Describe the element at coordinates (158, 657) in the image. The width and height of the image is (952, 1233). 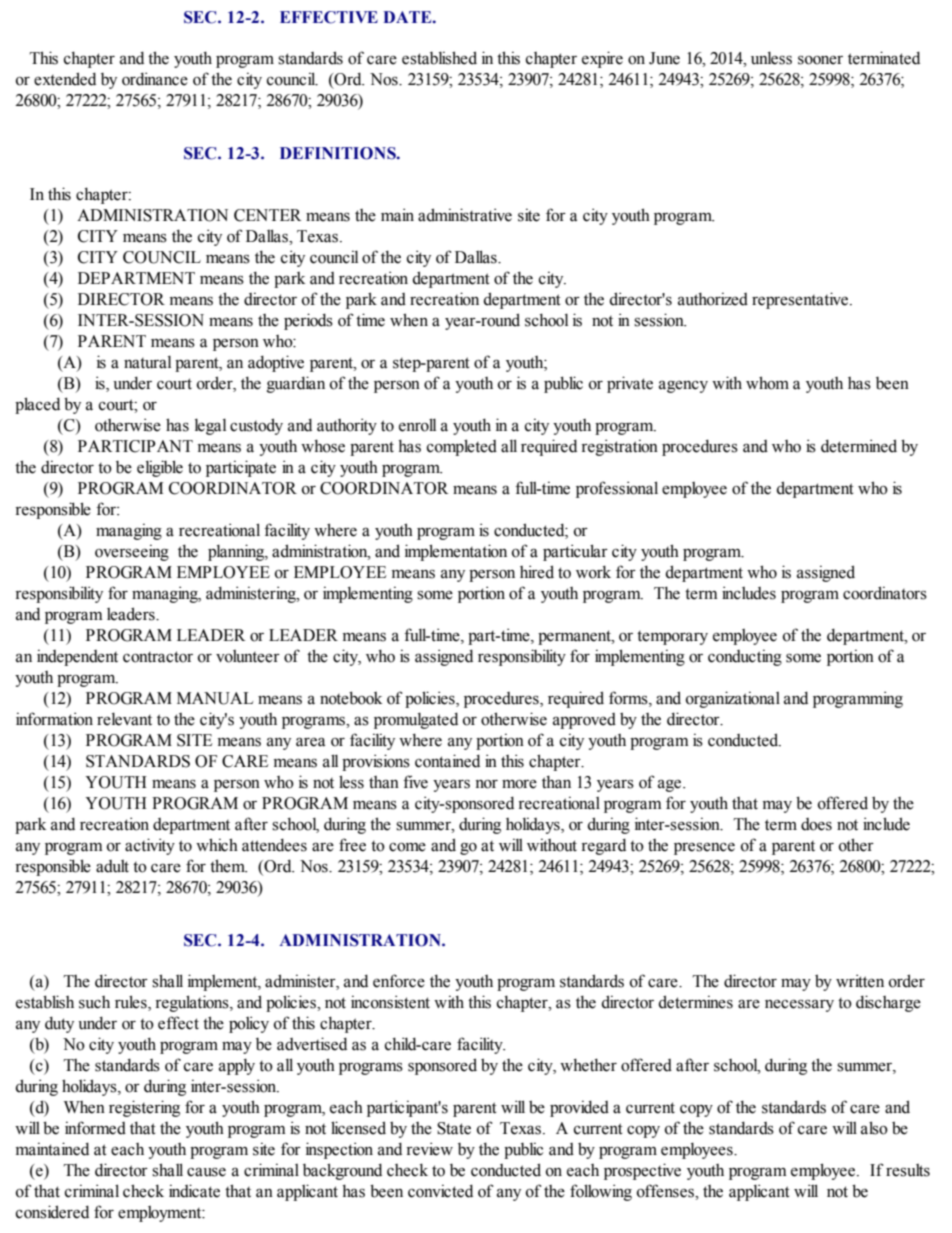
I see `contractor` at that location.
